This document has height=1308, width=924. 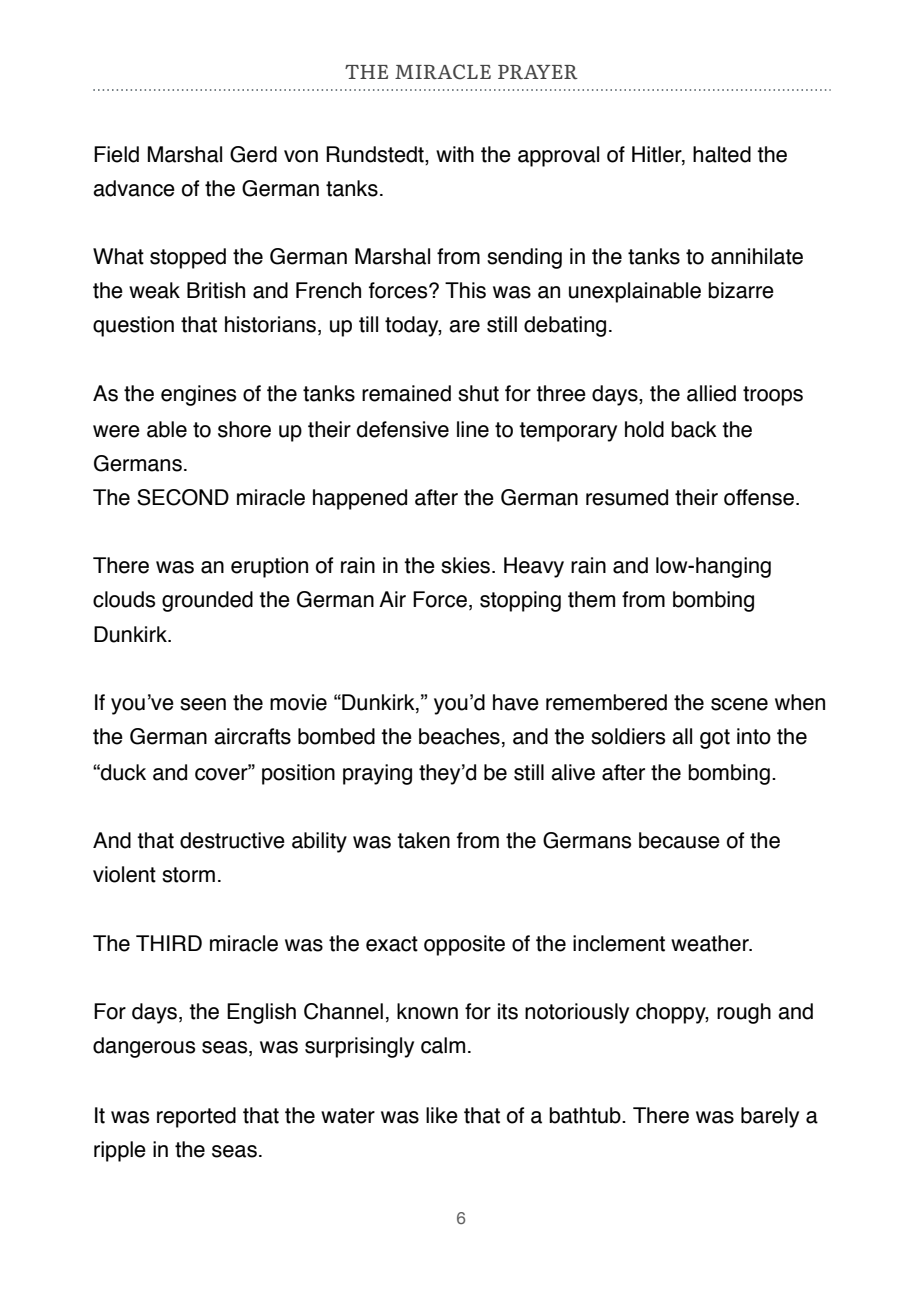 What do you see at coordinates (722, 154) in the document?
I see `halted` at bounding box center [722, 154].
